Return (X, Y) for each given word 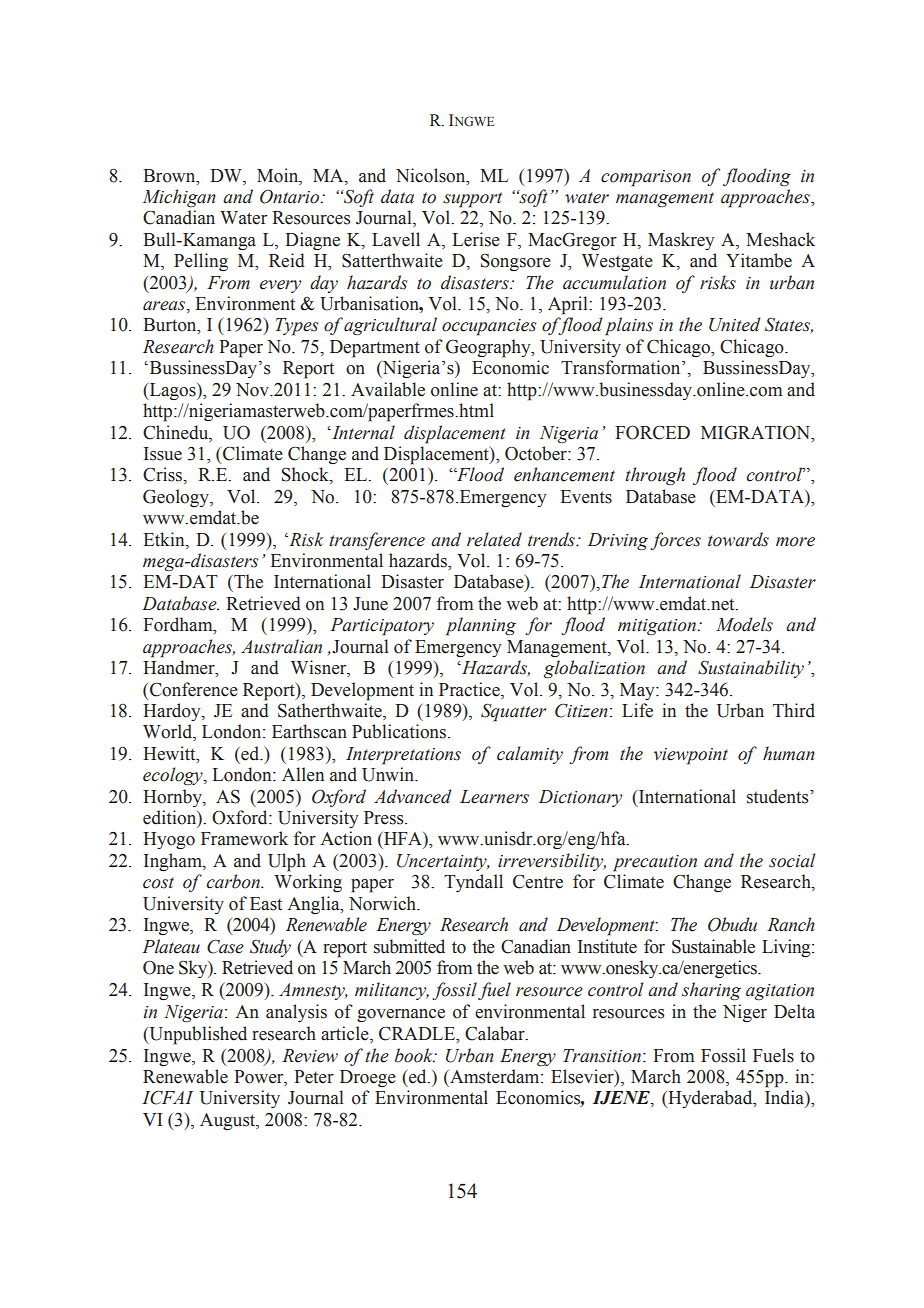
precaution (655, 863)
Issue (163, 454)
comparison (646, 178)
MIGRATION (757, 432)
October (537, 453)
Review (310, 1056)
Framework (244, 838)
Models (744, 624)
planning (481, 626)
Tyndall (473, 883)
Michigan (179, 198)
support (472, 200)
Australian (281, 646)
